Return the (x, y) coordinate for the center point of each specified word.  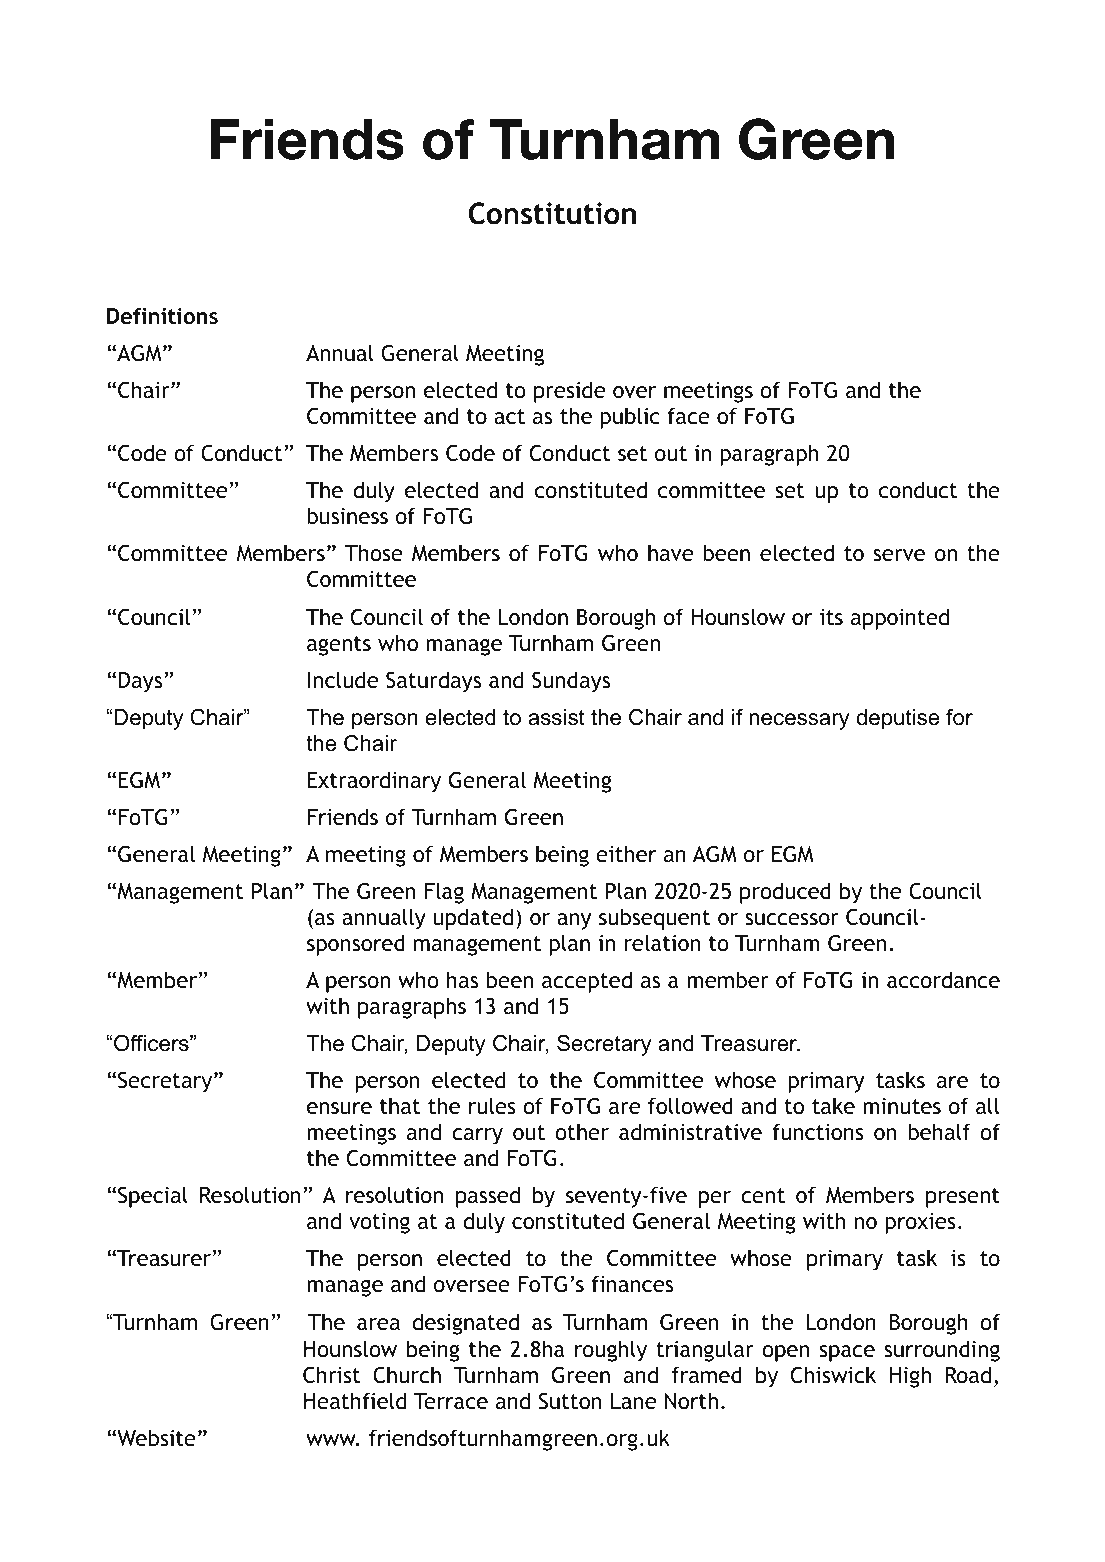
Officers (152, 1043)
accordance (943, 980)
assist (556, 717)
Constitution (552, 213)
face (688, 416)
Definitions (162, 316)
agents (339, 646)
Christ (332, 1375)
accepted (587, 982)
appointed (900, 619)
